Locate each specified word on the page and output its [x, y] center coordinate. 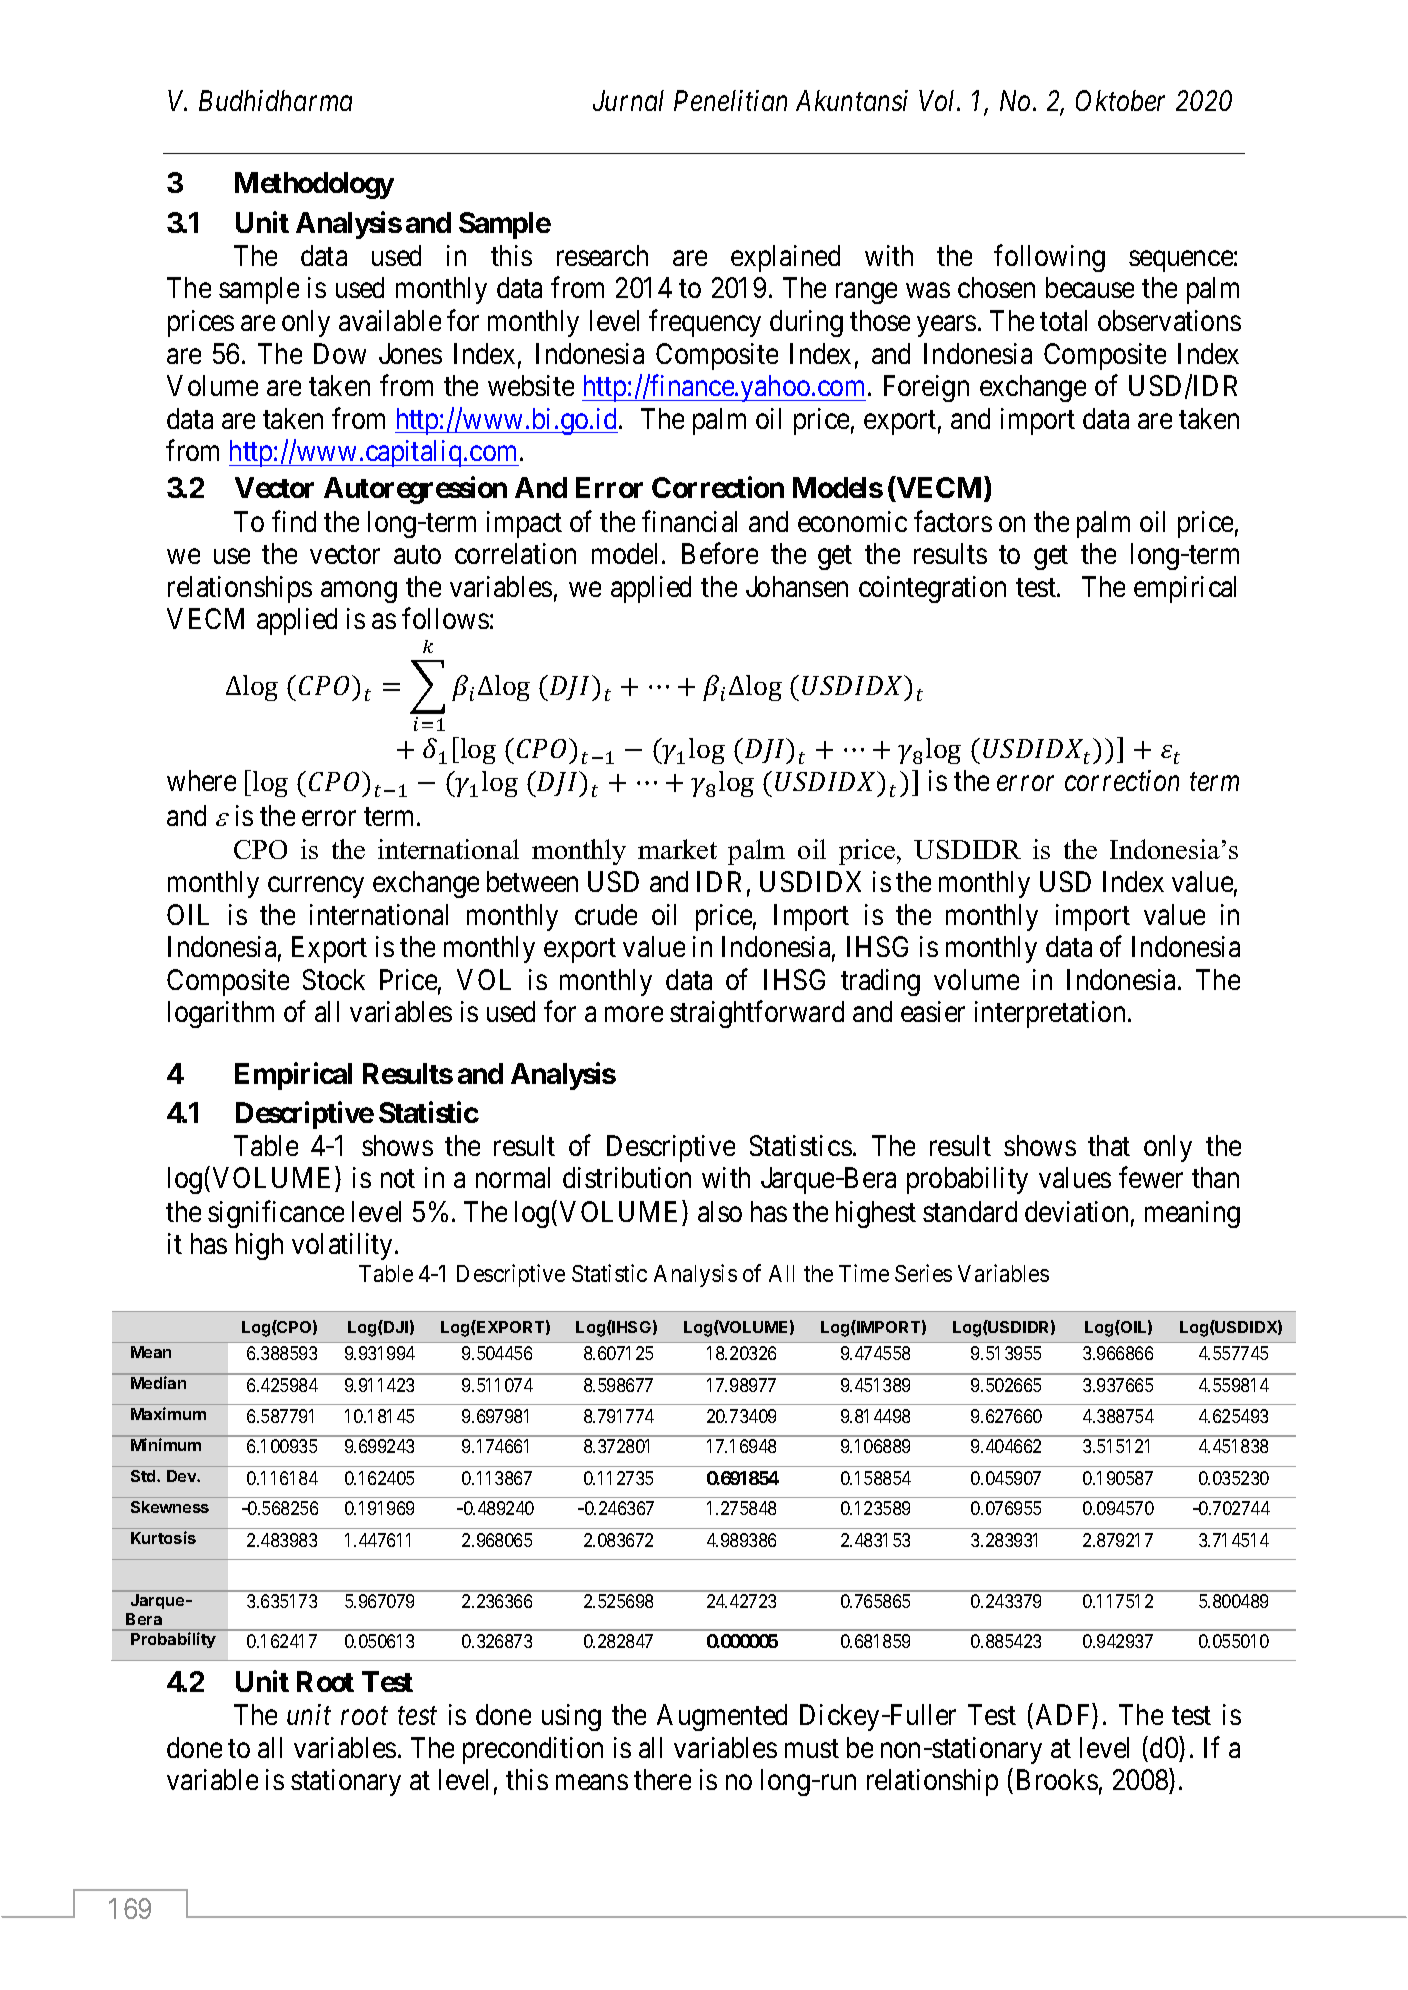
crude [606, 914]
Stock [334, 979]
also [720, 1211]
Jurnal [628, 100]
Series [923, 1273]
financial [689, 521]
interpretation [1050, 1014]
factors [953, 521]
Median [158, 1382]
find [294, 521]
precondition [533, 1750]
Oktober [1120, 100]
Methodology [314, 185]
